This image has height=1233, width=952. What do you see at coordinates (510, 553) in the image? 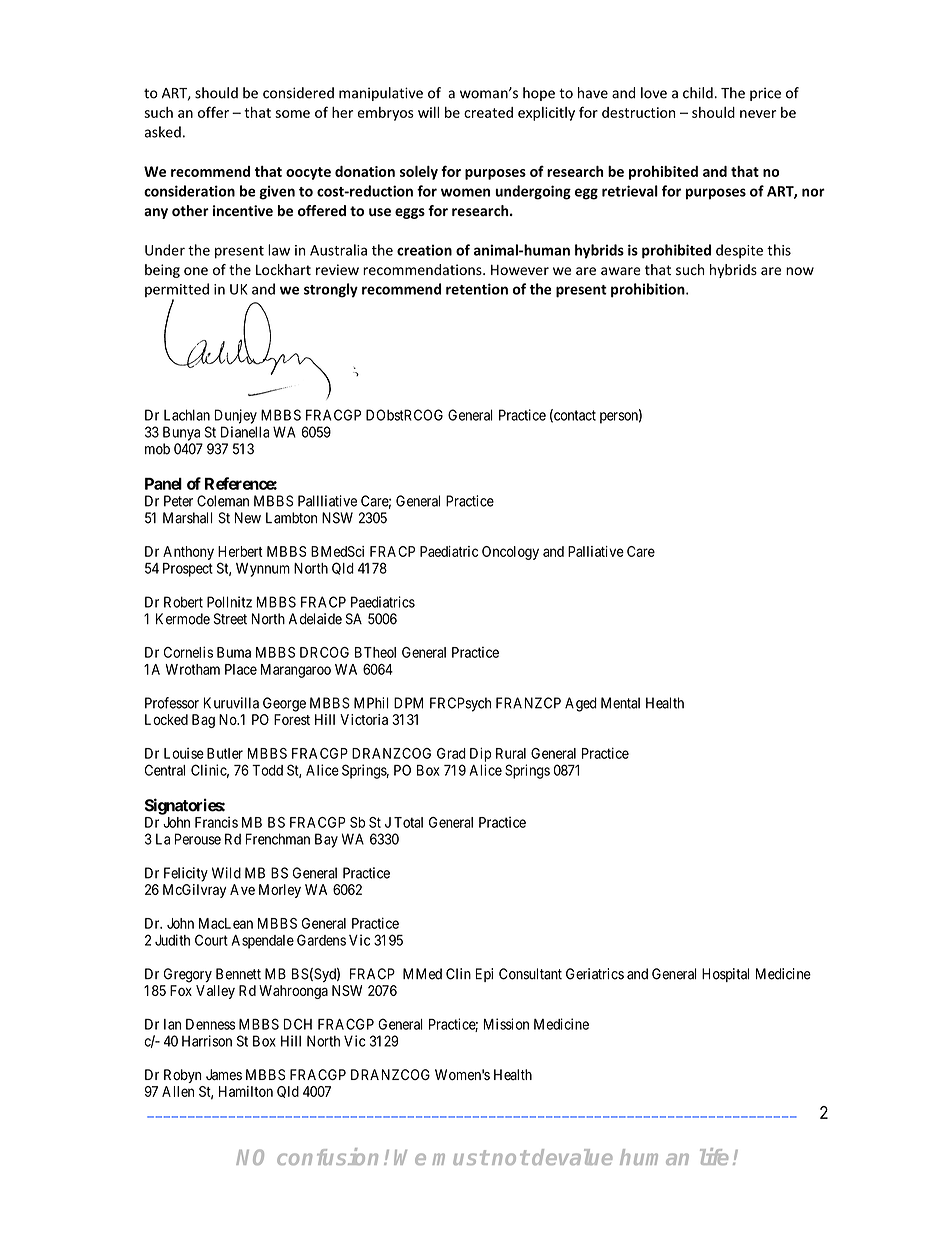
I see `Oncology` at bounding box center [510, 553].
